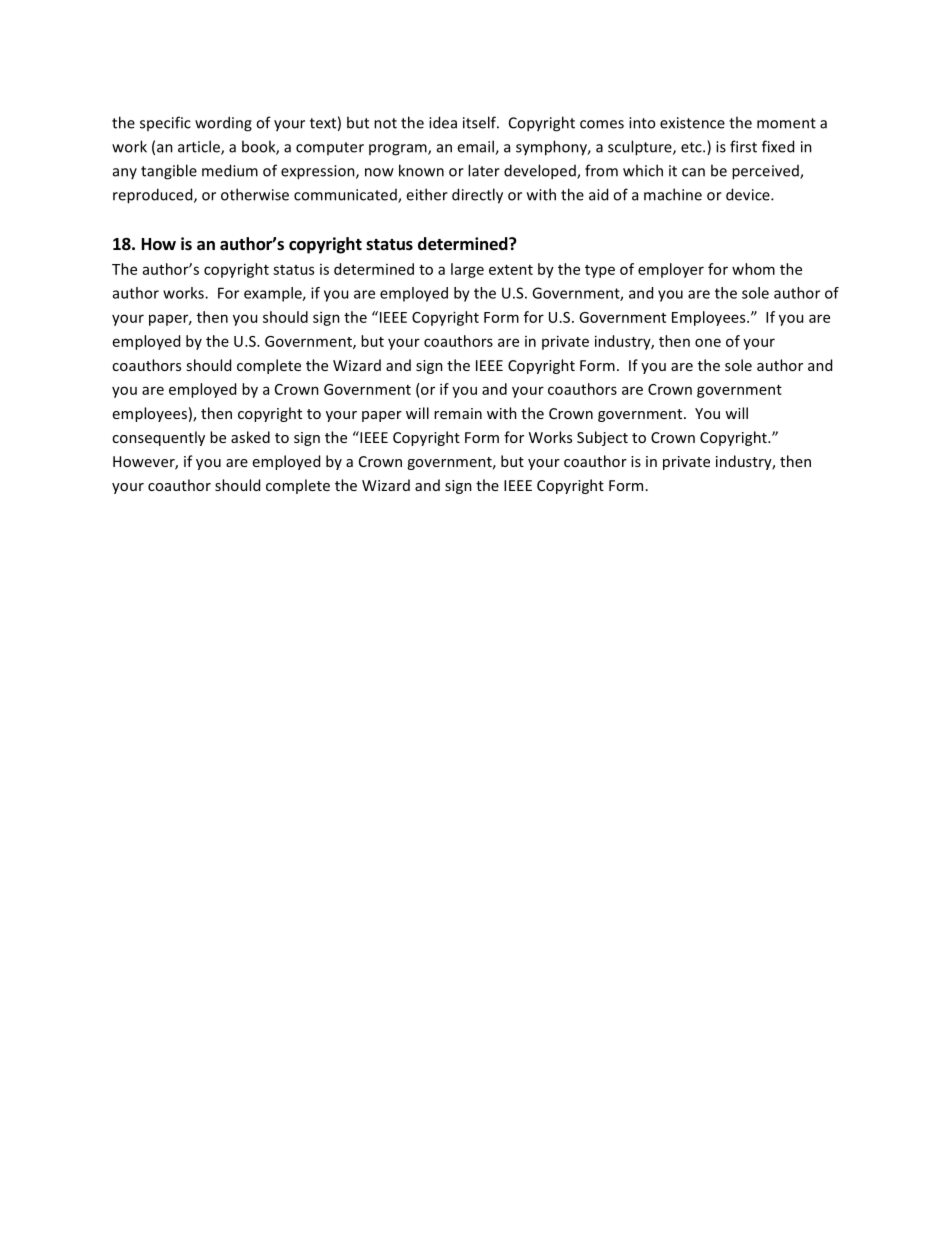 The height and width of the screenshot is (1233, 952). Describe the element at coordinates (467, 270) in the screenshot. I see `large` at that location.
